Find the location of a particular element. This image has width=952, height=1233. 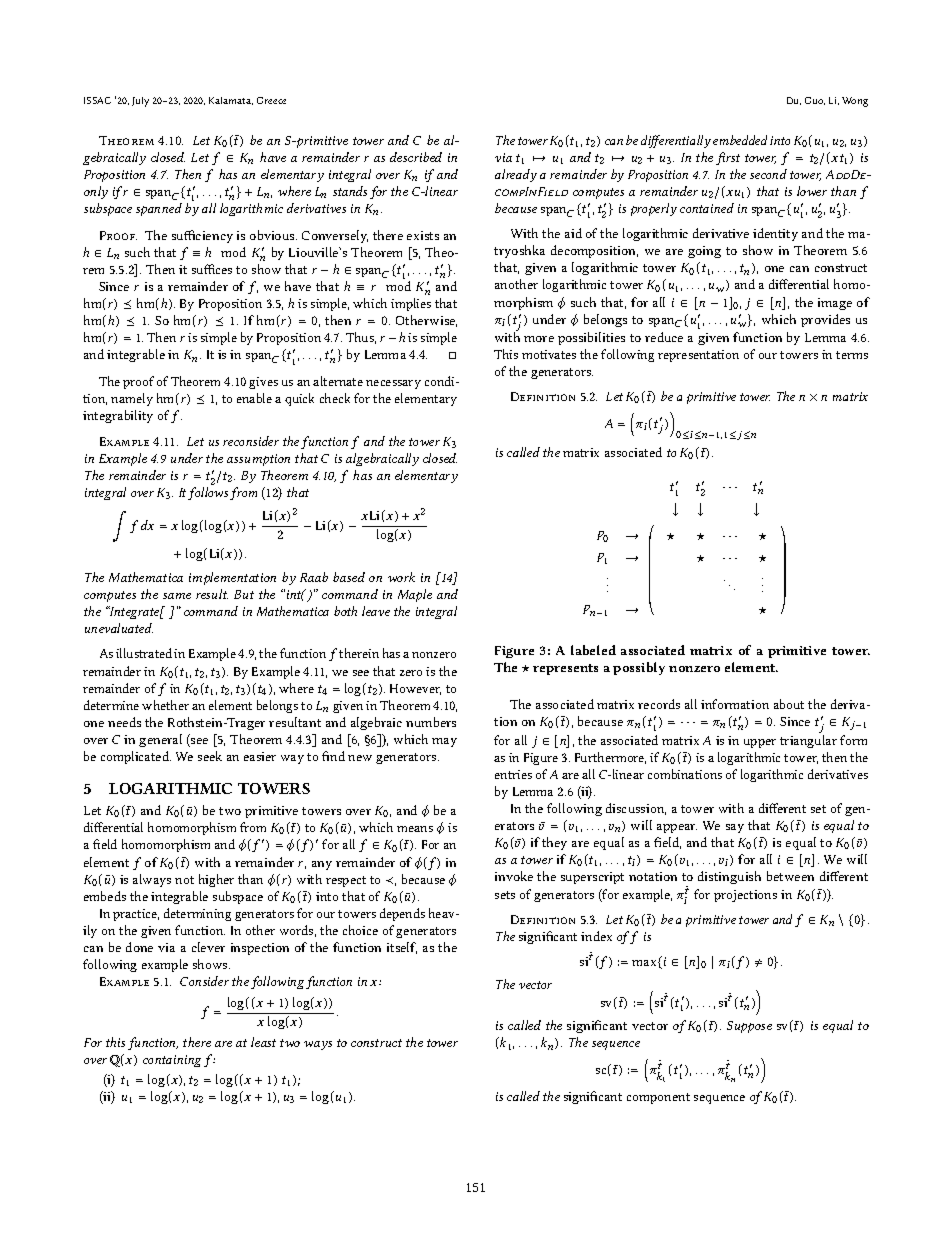

containing is located at coordinates (172, 1061).
